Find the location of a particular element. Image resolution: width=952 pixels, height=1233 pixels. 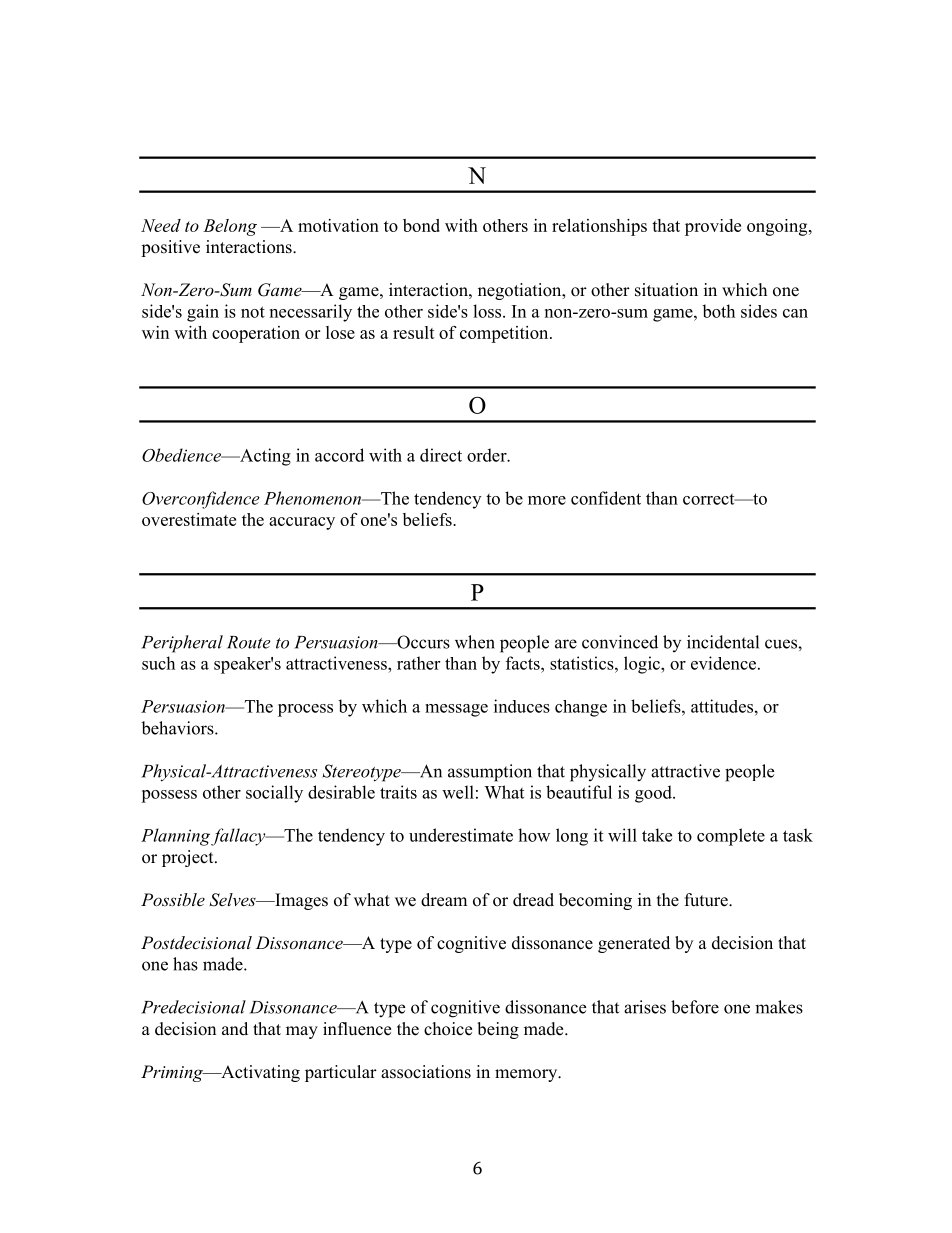

more is located at coordinates (547, 500).
